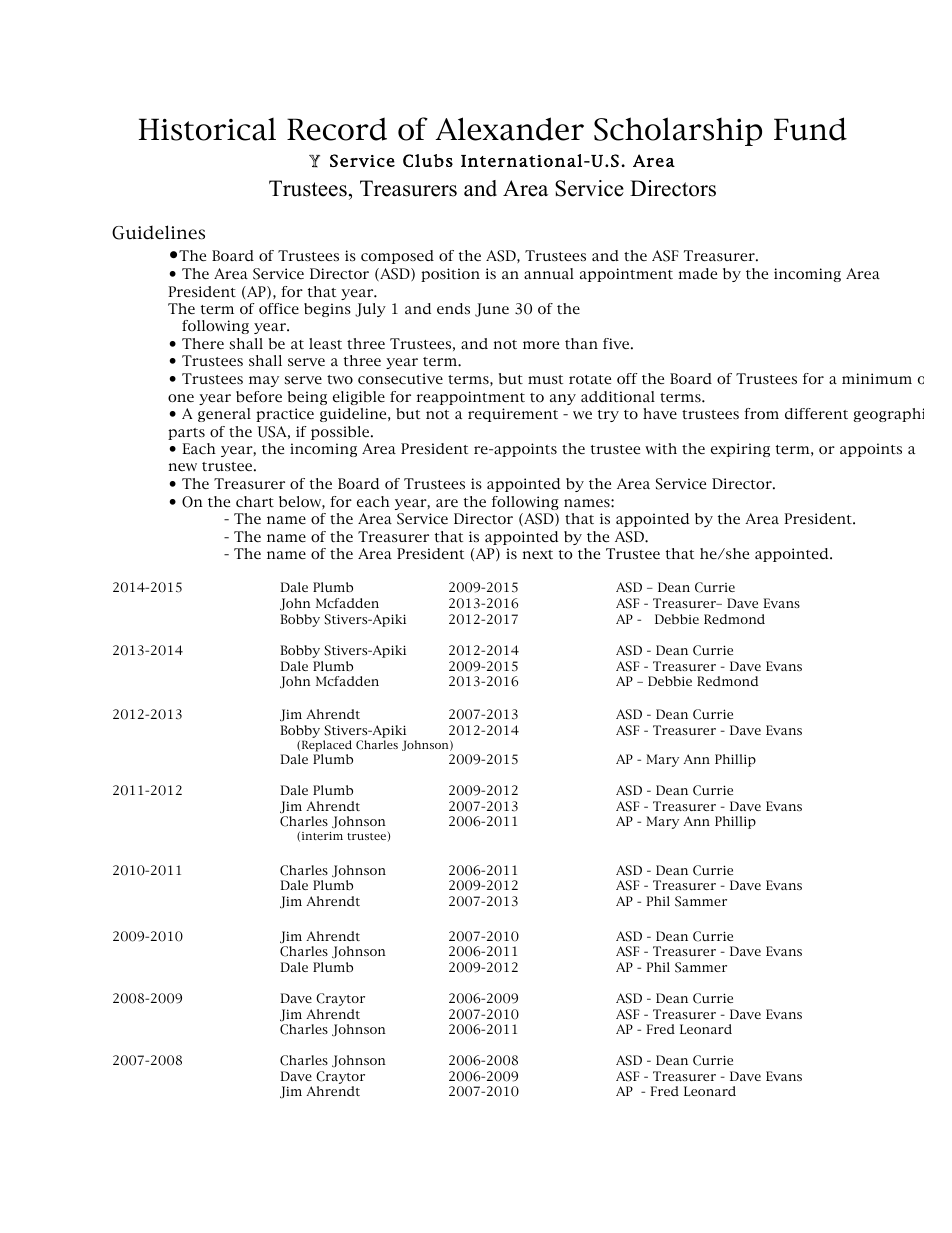 The width and height of the page is (952, 1233). I want to click on expiring, so click(740, 450).
